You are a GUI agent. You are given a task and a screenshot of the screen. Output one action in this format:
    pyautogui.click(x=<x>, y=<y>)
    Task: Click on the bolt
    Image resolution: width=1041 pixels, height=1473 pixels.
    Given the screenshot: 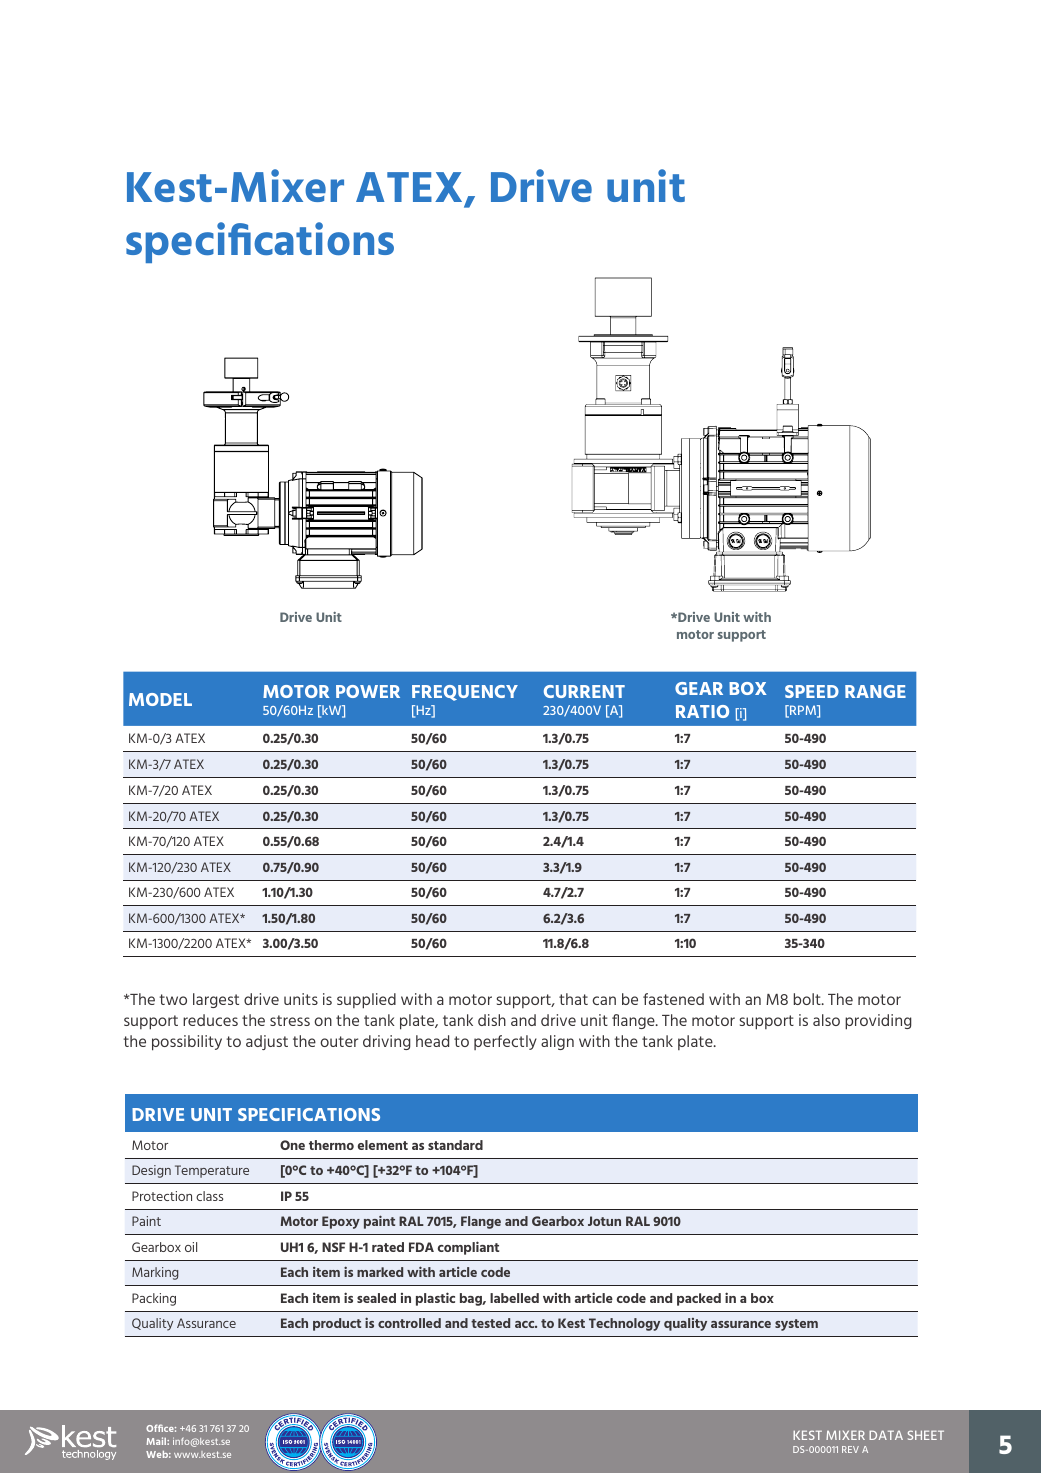 What is the action you would take?
    pyautogui.click(x=808, y=999)
